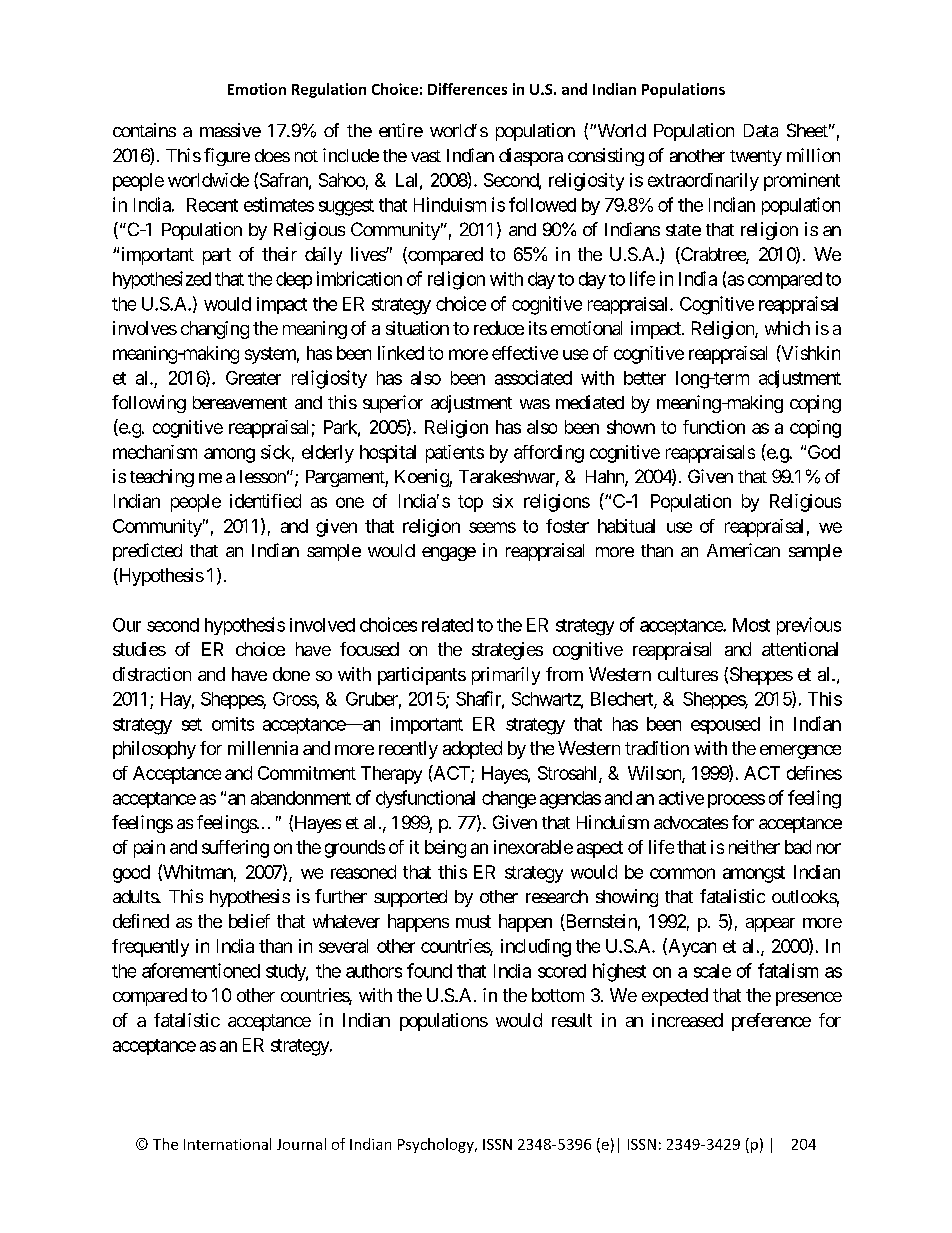 This page has width=952, height=1233. Describe the element at coordinates (754, 847) in the page. I see `neither` at that location.
